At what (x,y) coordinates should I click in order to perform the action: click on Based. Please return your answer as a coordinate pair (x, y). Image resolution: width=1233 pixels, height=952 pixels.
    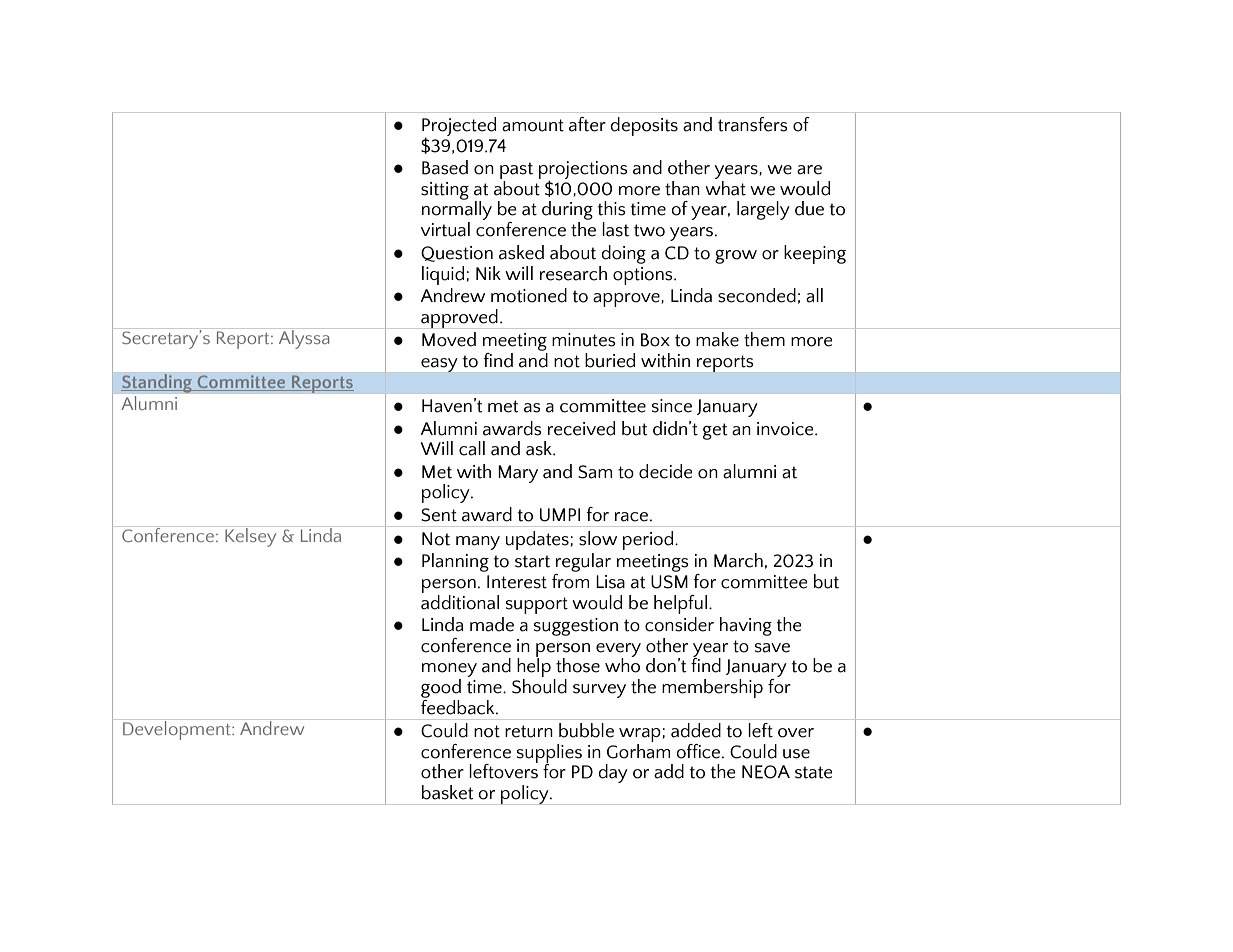
    Looking at the image, I should click on (445, 167).
